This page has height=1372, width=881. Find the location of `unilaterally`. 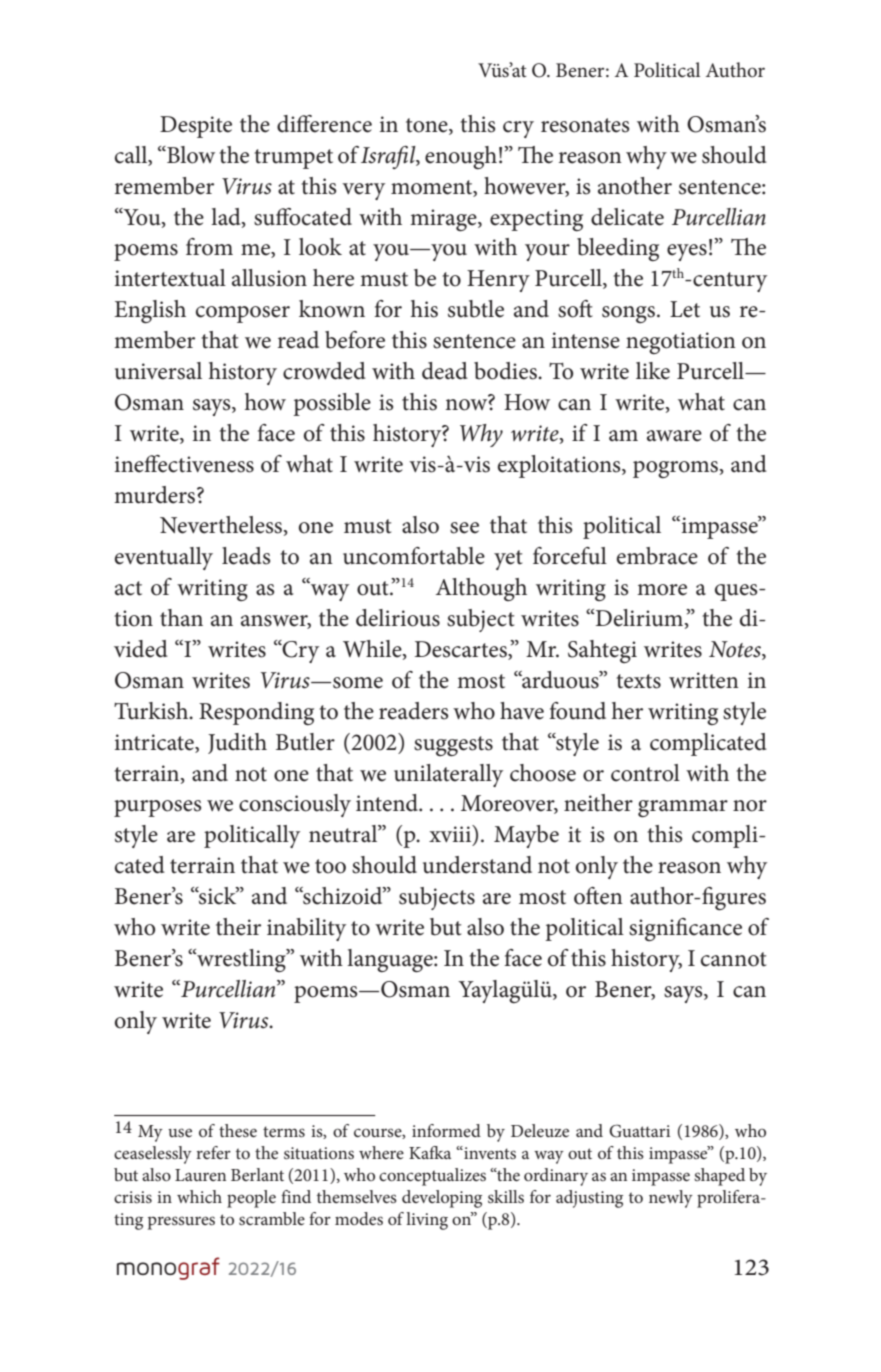

unilaterally is located at coordinates (448, 775).
